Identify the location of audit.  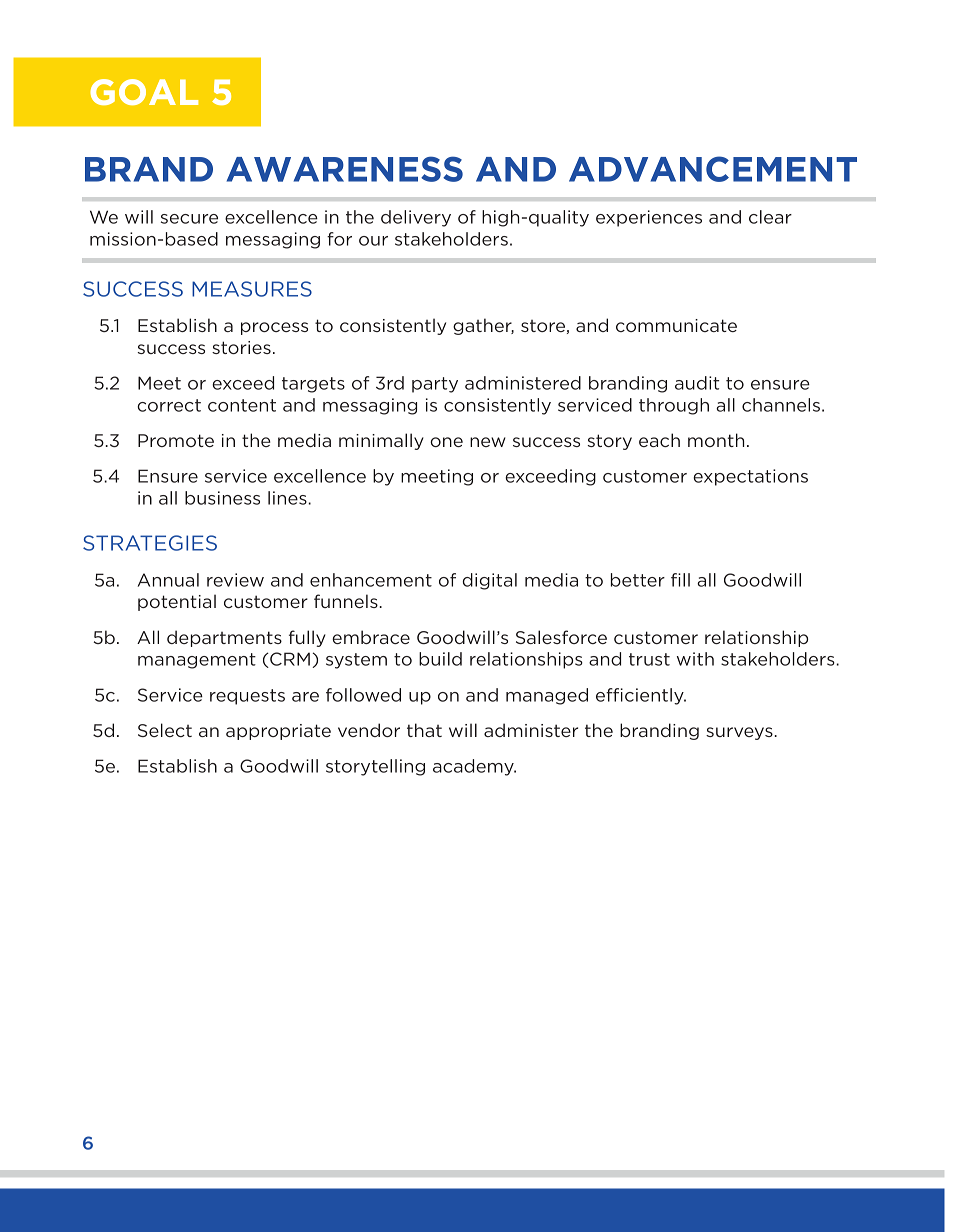
(697, 383).
